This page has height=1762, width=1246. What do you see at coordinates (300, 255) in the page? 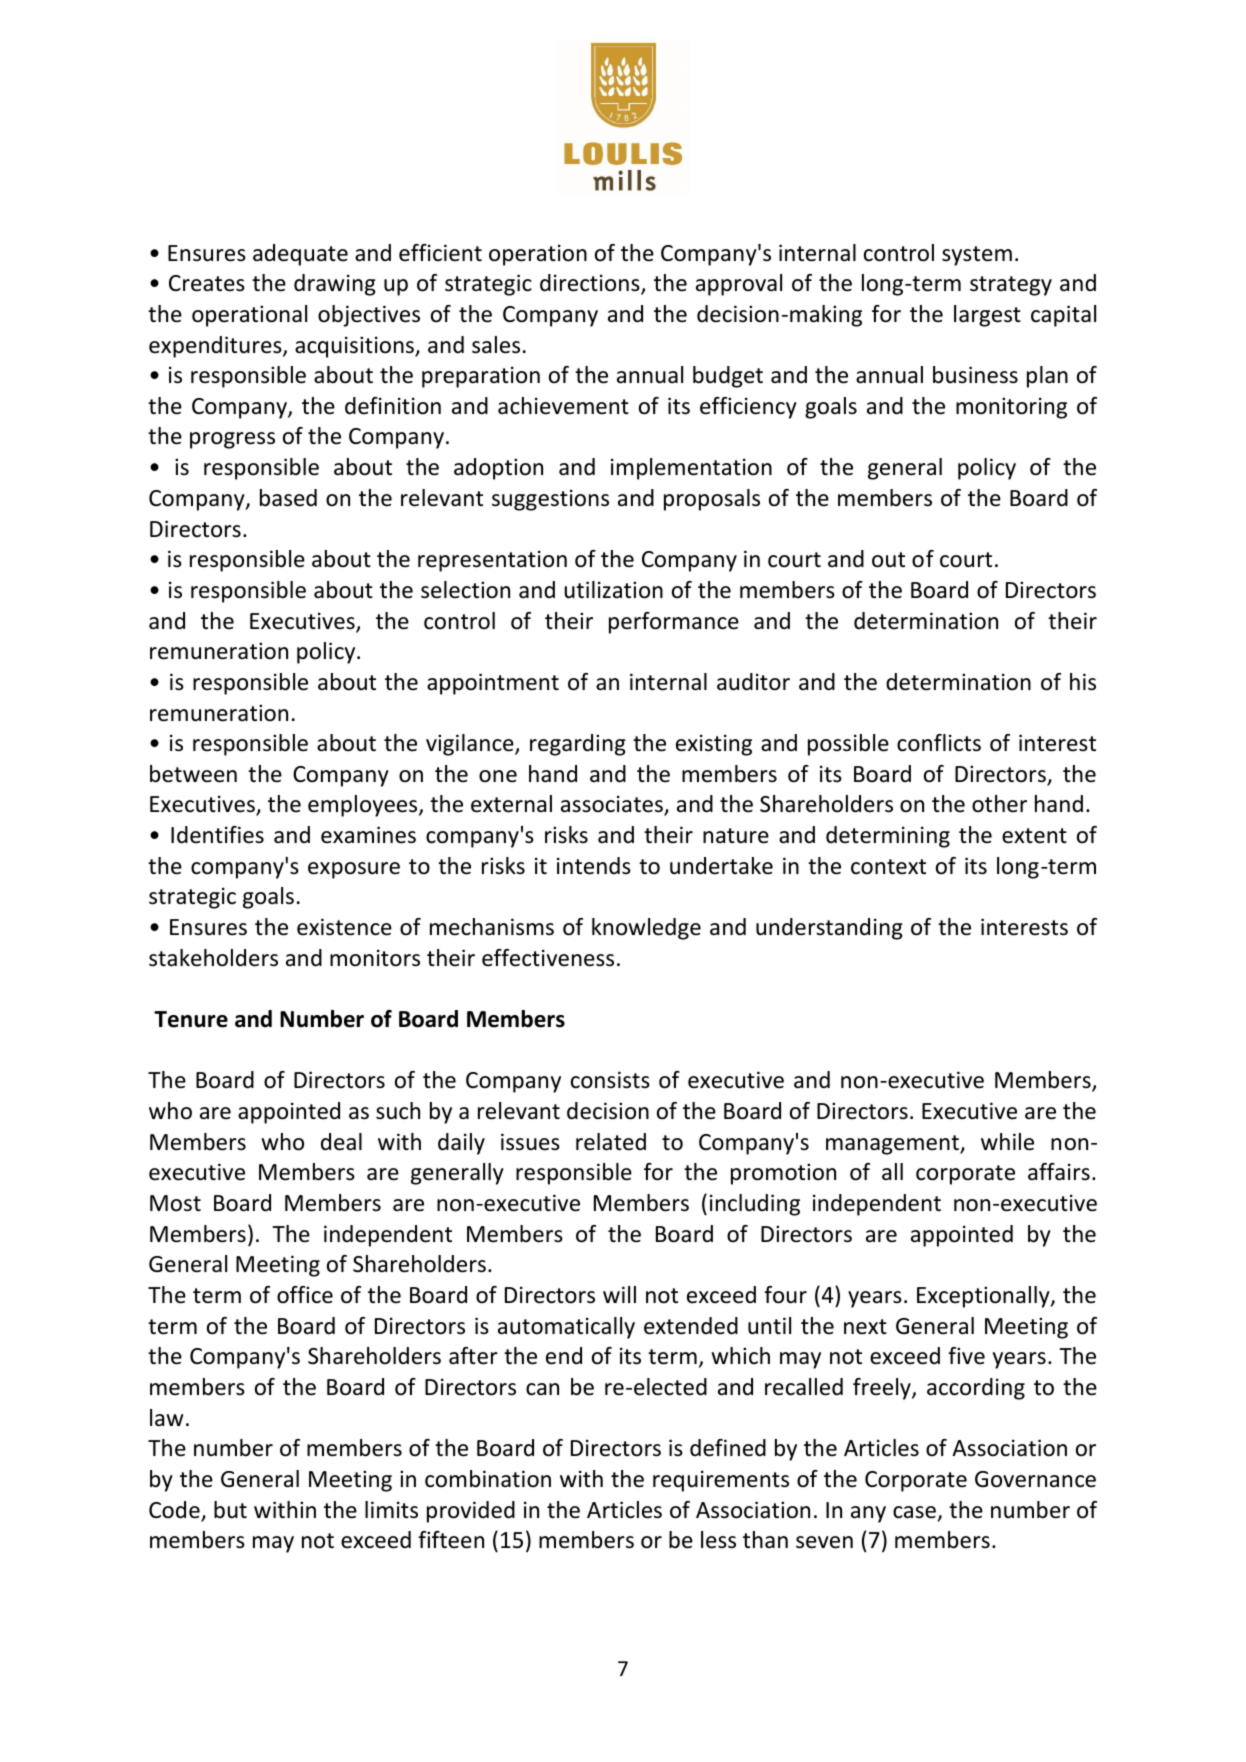
I see `adequate` at bounding box center [300, 255].
